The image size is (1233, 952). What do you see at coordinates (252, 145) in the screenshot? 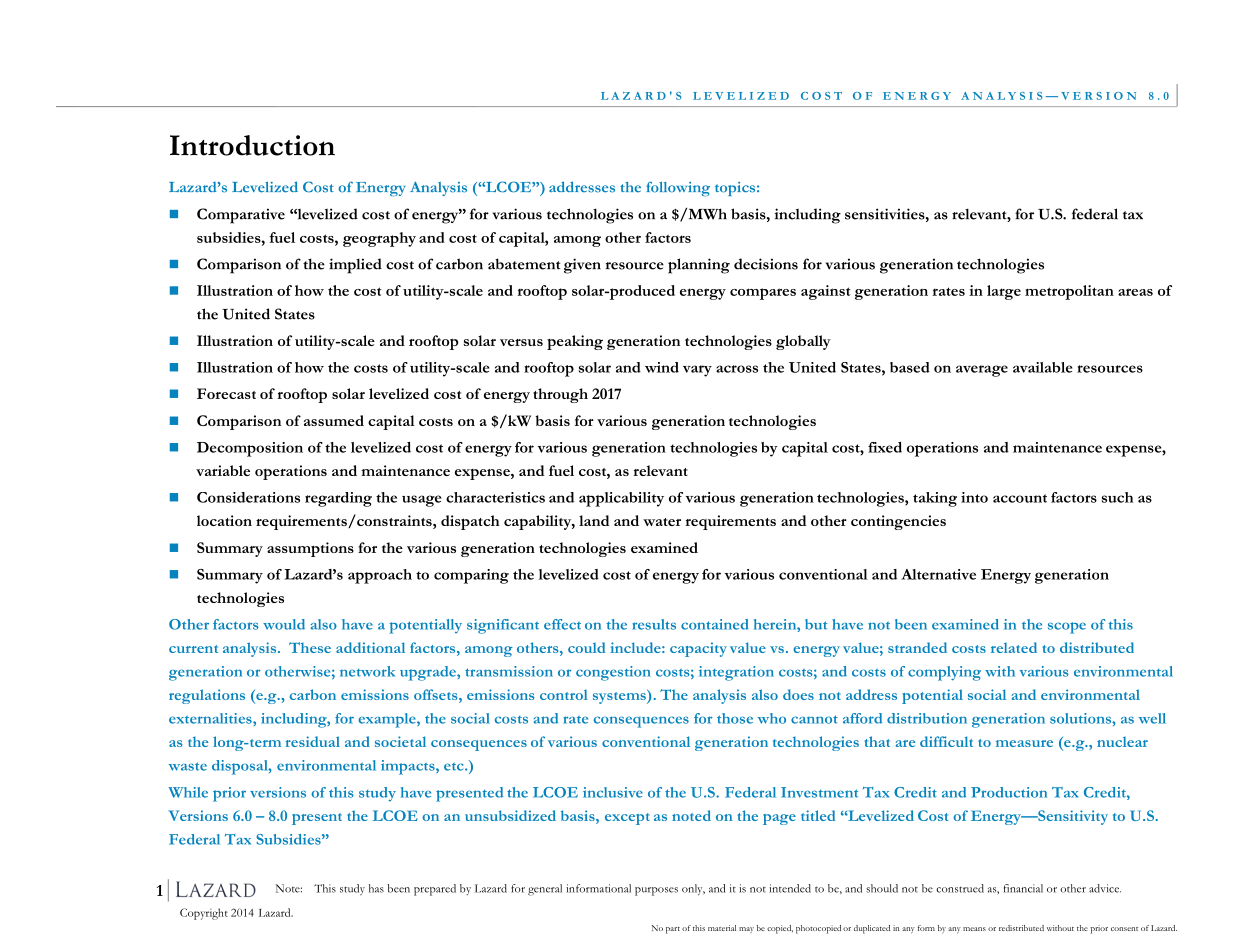
I see `Introduction` at bounding box center [252, 145].
